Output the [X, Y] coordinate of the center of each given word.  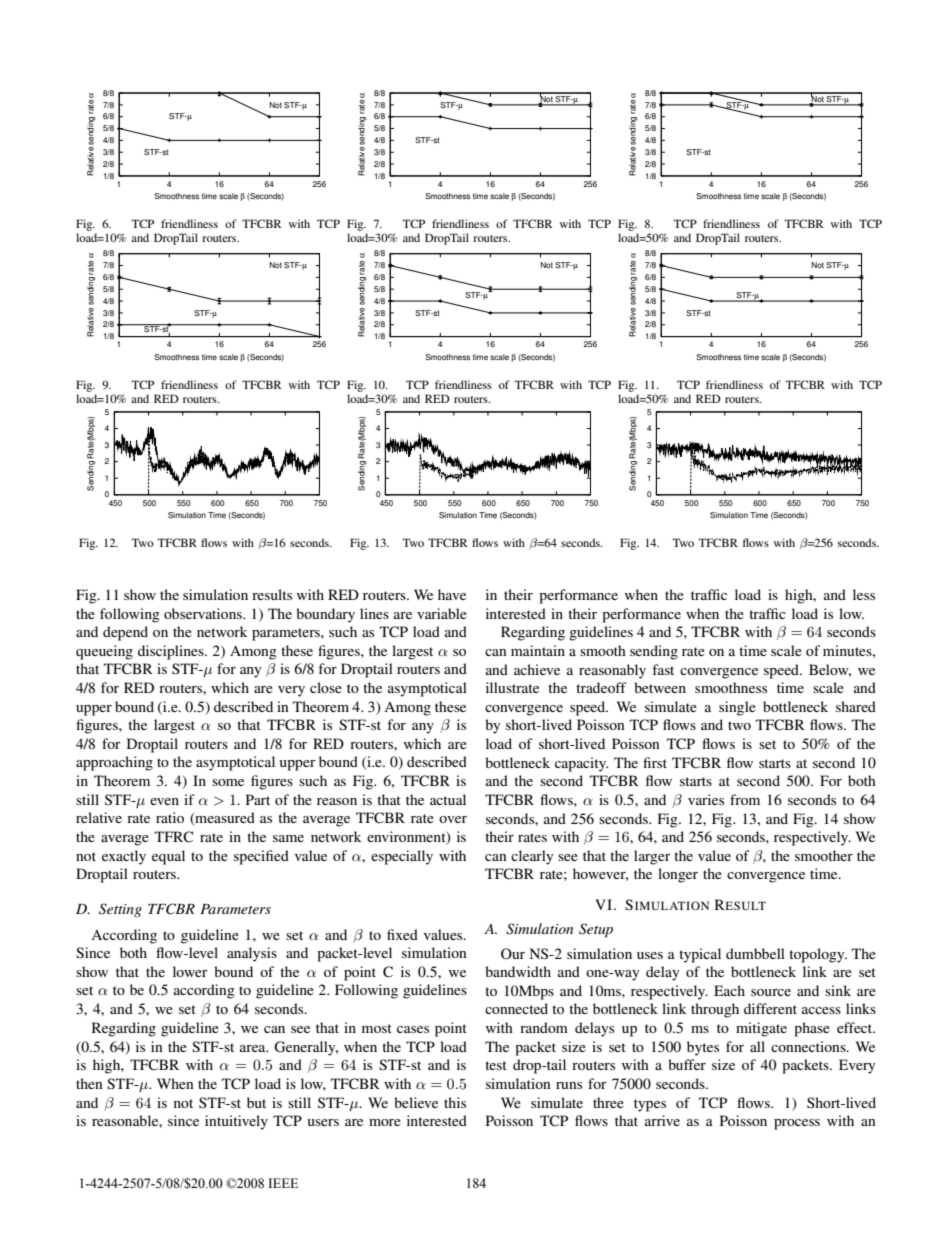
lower [190, 971]
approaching [114, 763]
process [797, 1124]
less [864, 594]
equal [168, 857]
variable [442, 613]
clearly [532, 857]
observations [204, 613]
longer [678, 875]
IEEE [283, 1183]
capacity [581, 764]
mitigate [761, 1029]
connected [516, 1008]
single [737, 708]
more [385, 1122]
